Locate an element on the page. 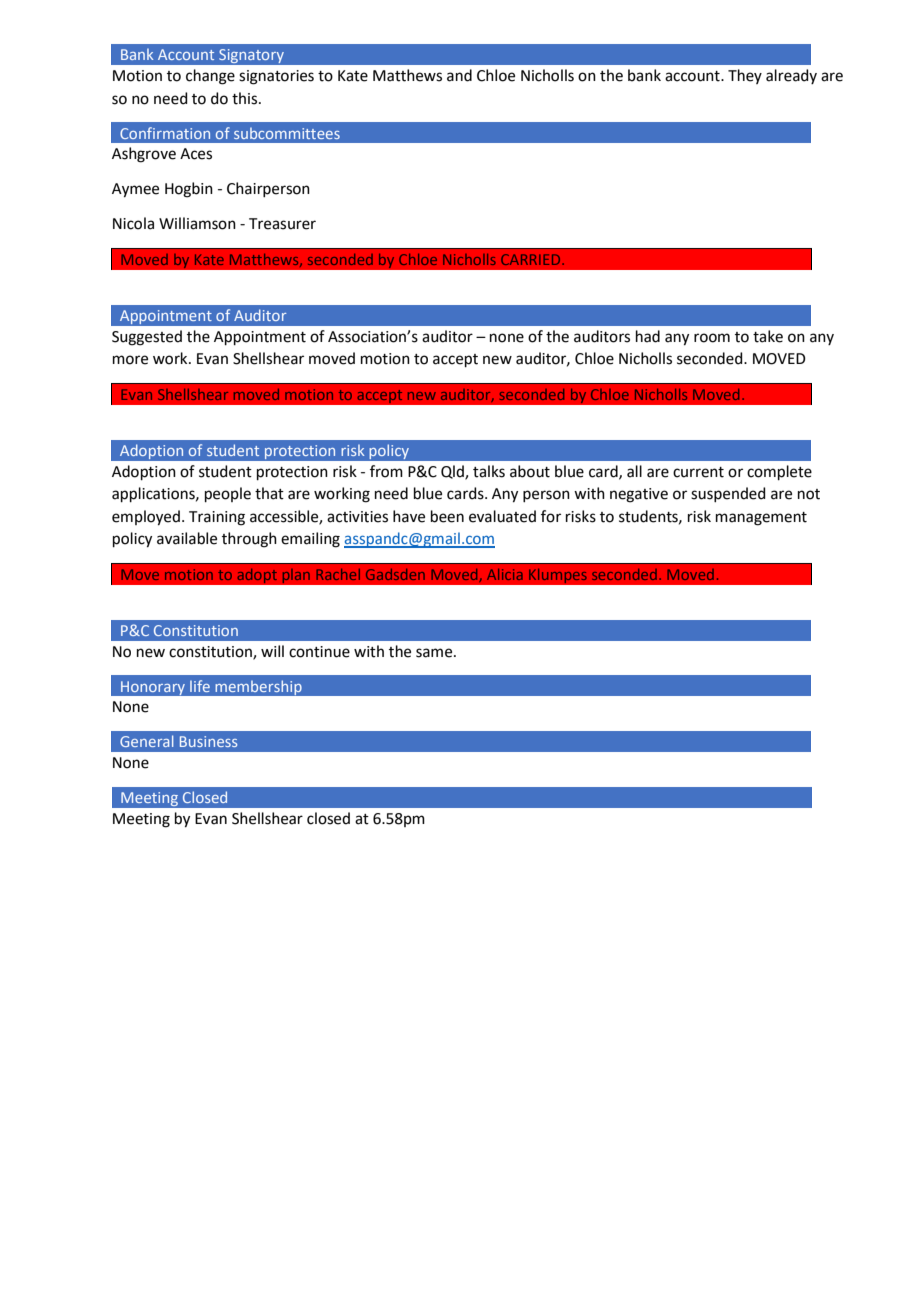 The width and height of the document is (924, 1308). this is located at coordinates (246, 98).
